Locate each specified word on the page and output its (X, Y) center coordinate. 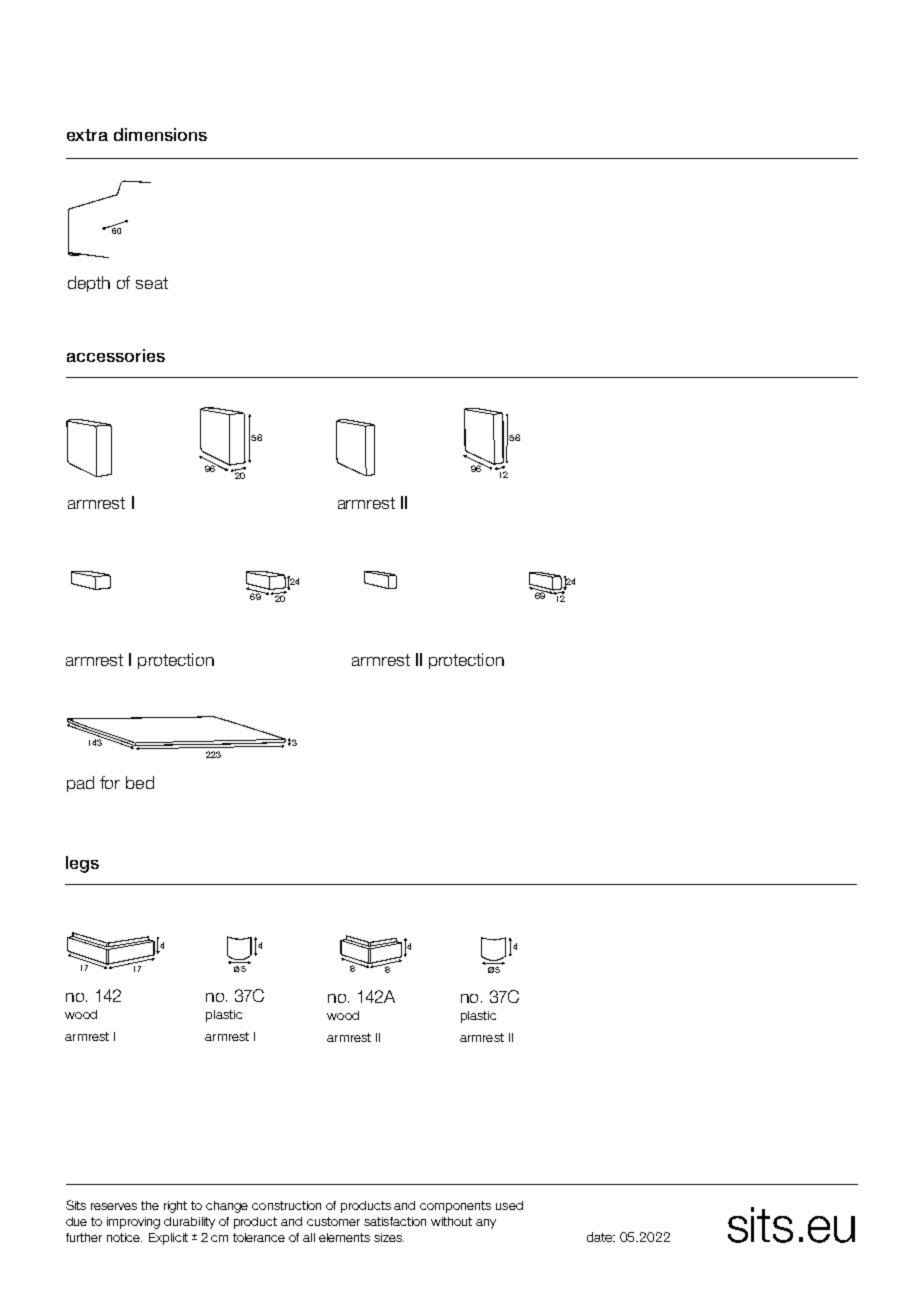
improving (133, 1223)
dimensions (160, 134)
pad (80, 784)
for (110, 782)
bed (140, 782)
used (509, 1205)
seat (152, 283)
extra (87, 135)
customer (333, 1221)
